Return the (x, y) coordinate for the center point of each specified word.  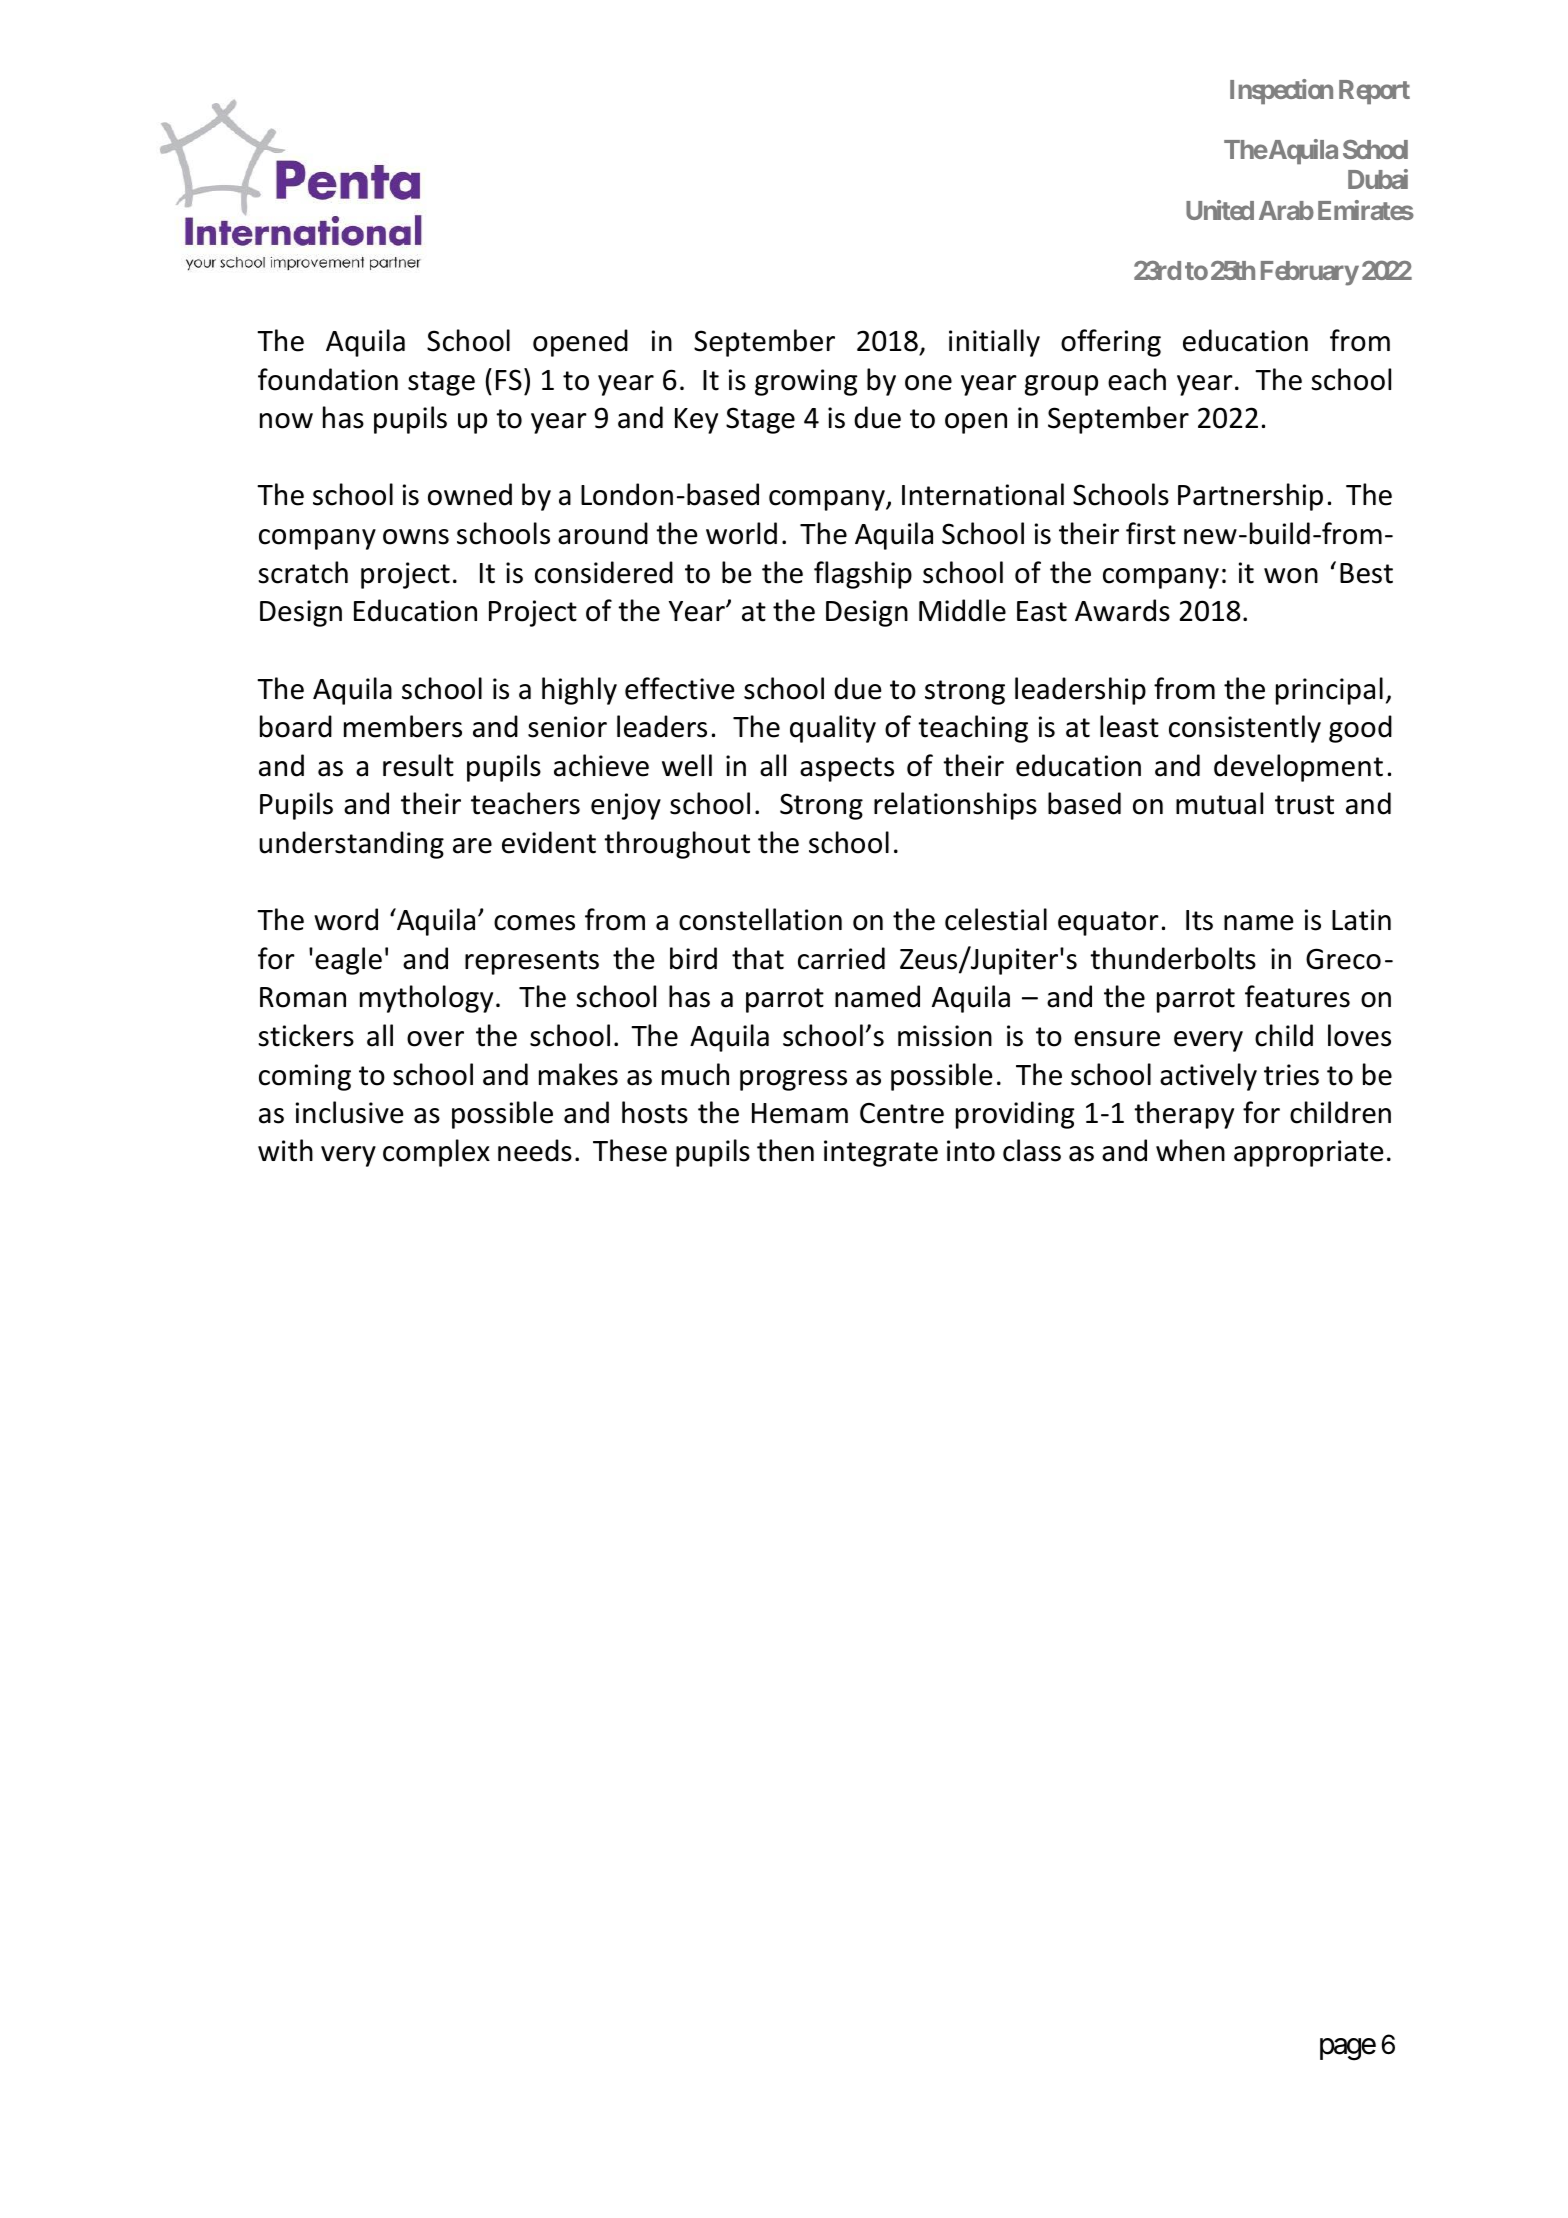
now (286, 421)
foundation (328, 379)
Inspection (1281, 91)
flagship (863, 575)
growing (806, 382)
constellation (760, 919)
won (1291, 576)
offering (1111, 343)
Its (1199, 920)
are (472, 846)
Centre (902, 1113)
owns (416, 537)
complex (436, 1153)
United (1220, 210)
